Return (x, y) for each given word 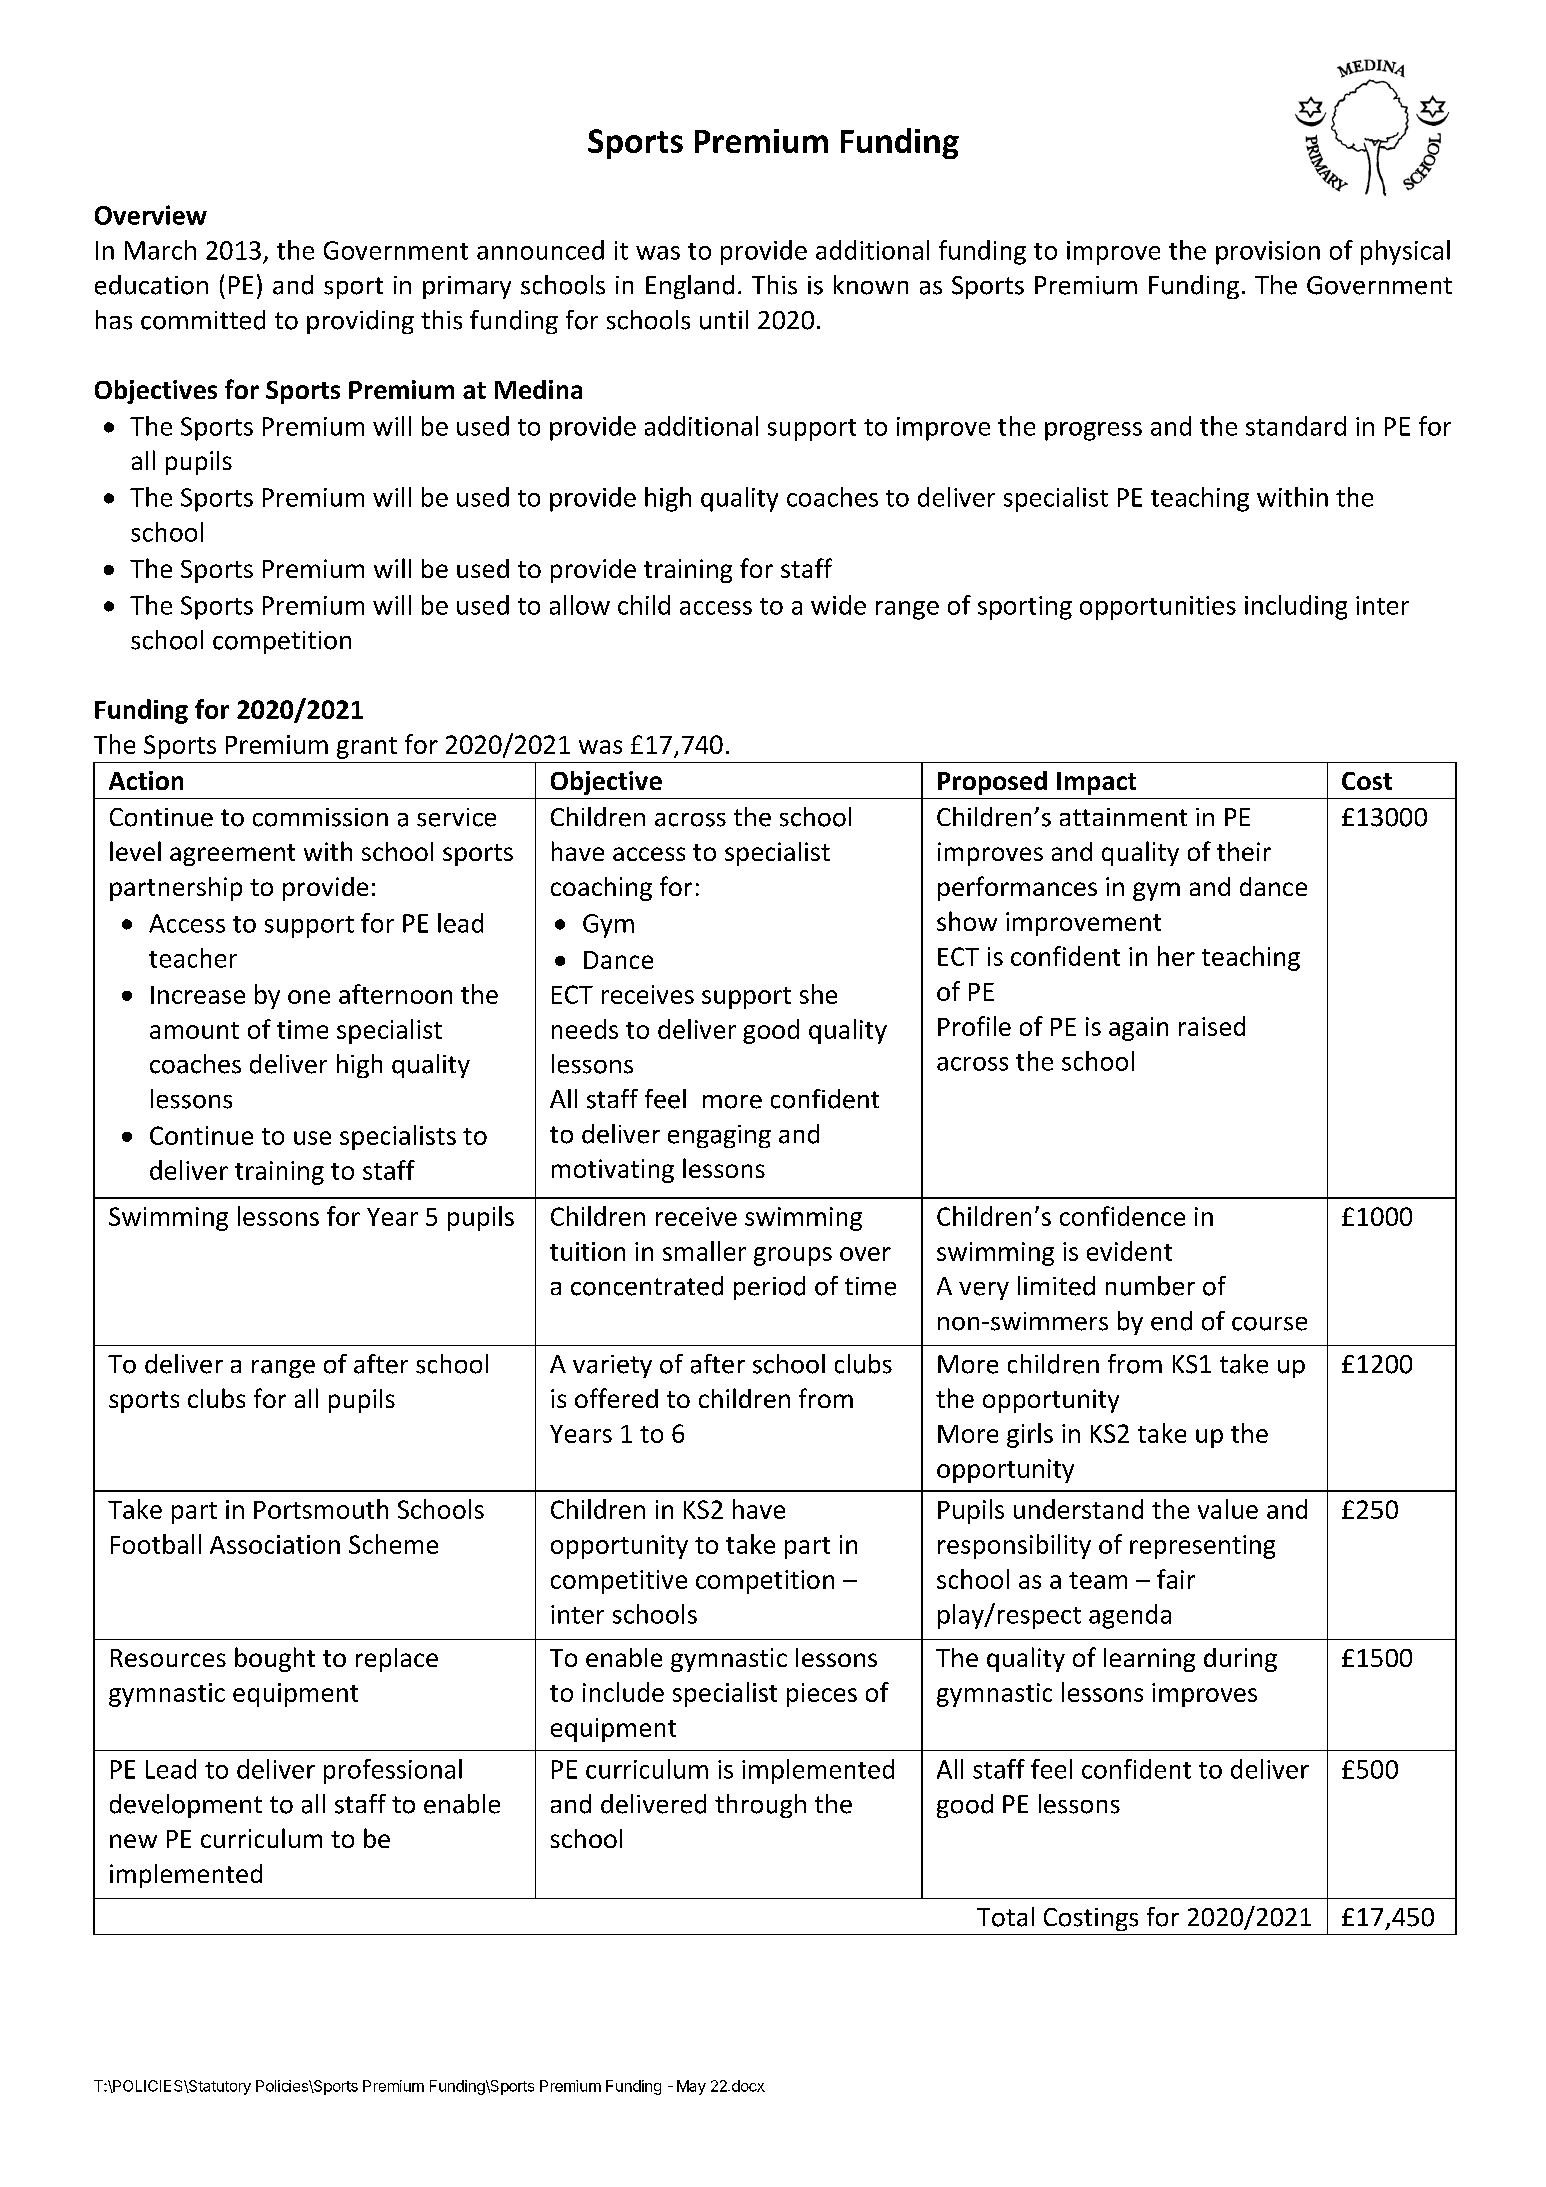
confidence (1122, 1216)
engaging (719, 1136)
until (724, 320)
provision (1268, 253)
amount (194, 1030)
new (133, 1841)
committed (203, 320)
